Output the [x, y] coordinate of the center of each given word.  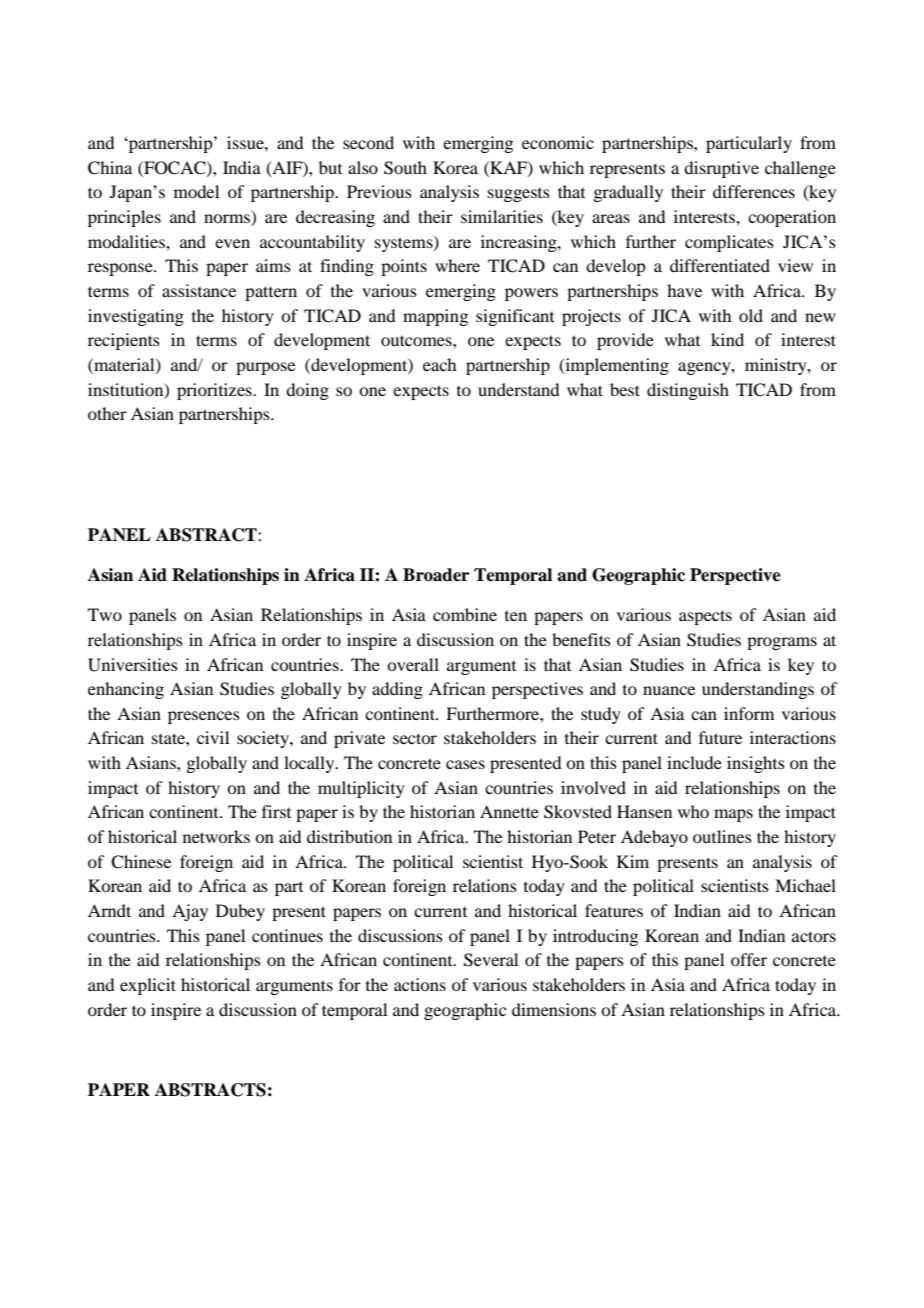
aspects [705, 617]
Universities [133, 665]
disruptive [721, 169]
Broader [436, 575]
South [405, 168]
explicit [148, 986]
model [196, 191]
